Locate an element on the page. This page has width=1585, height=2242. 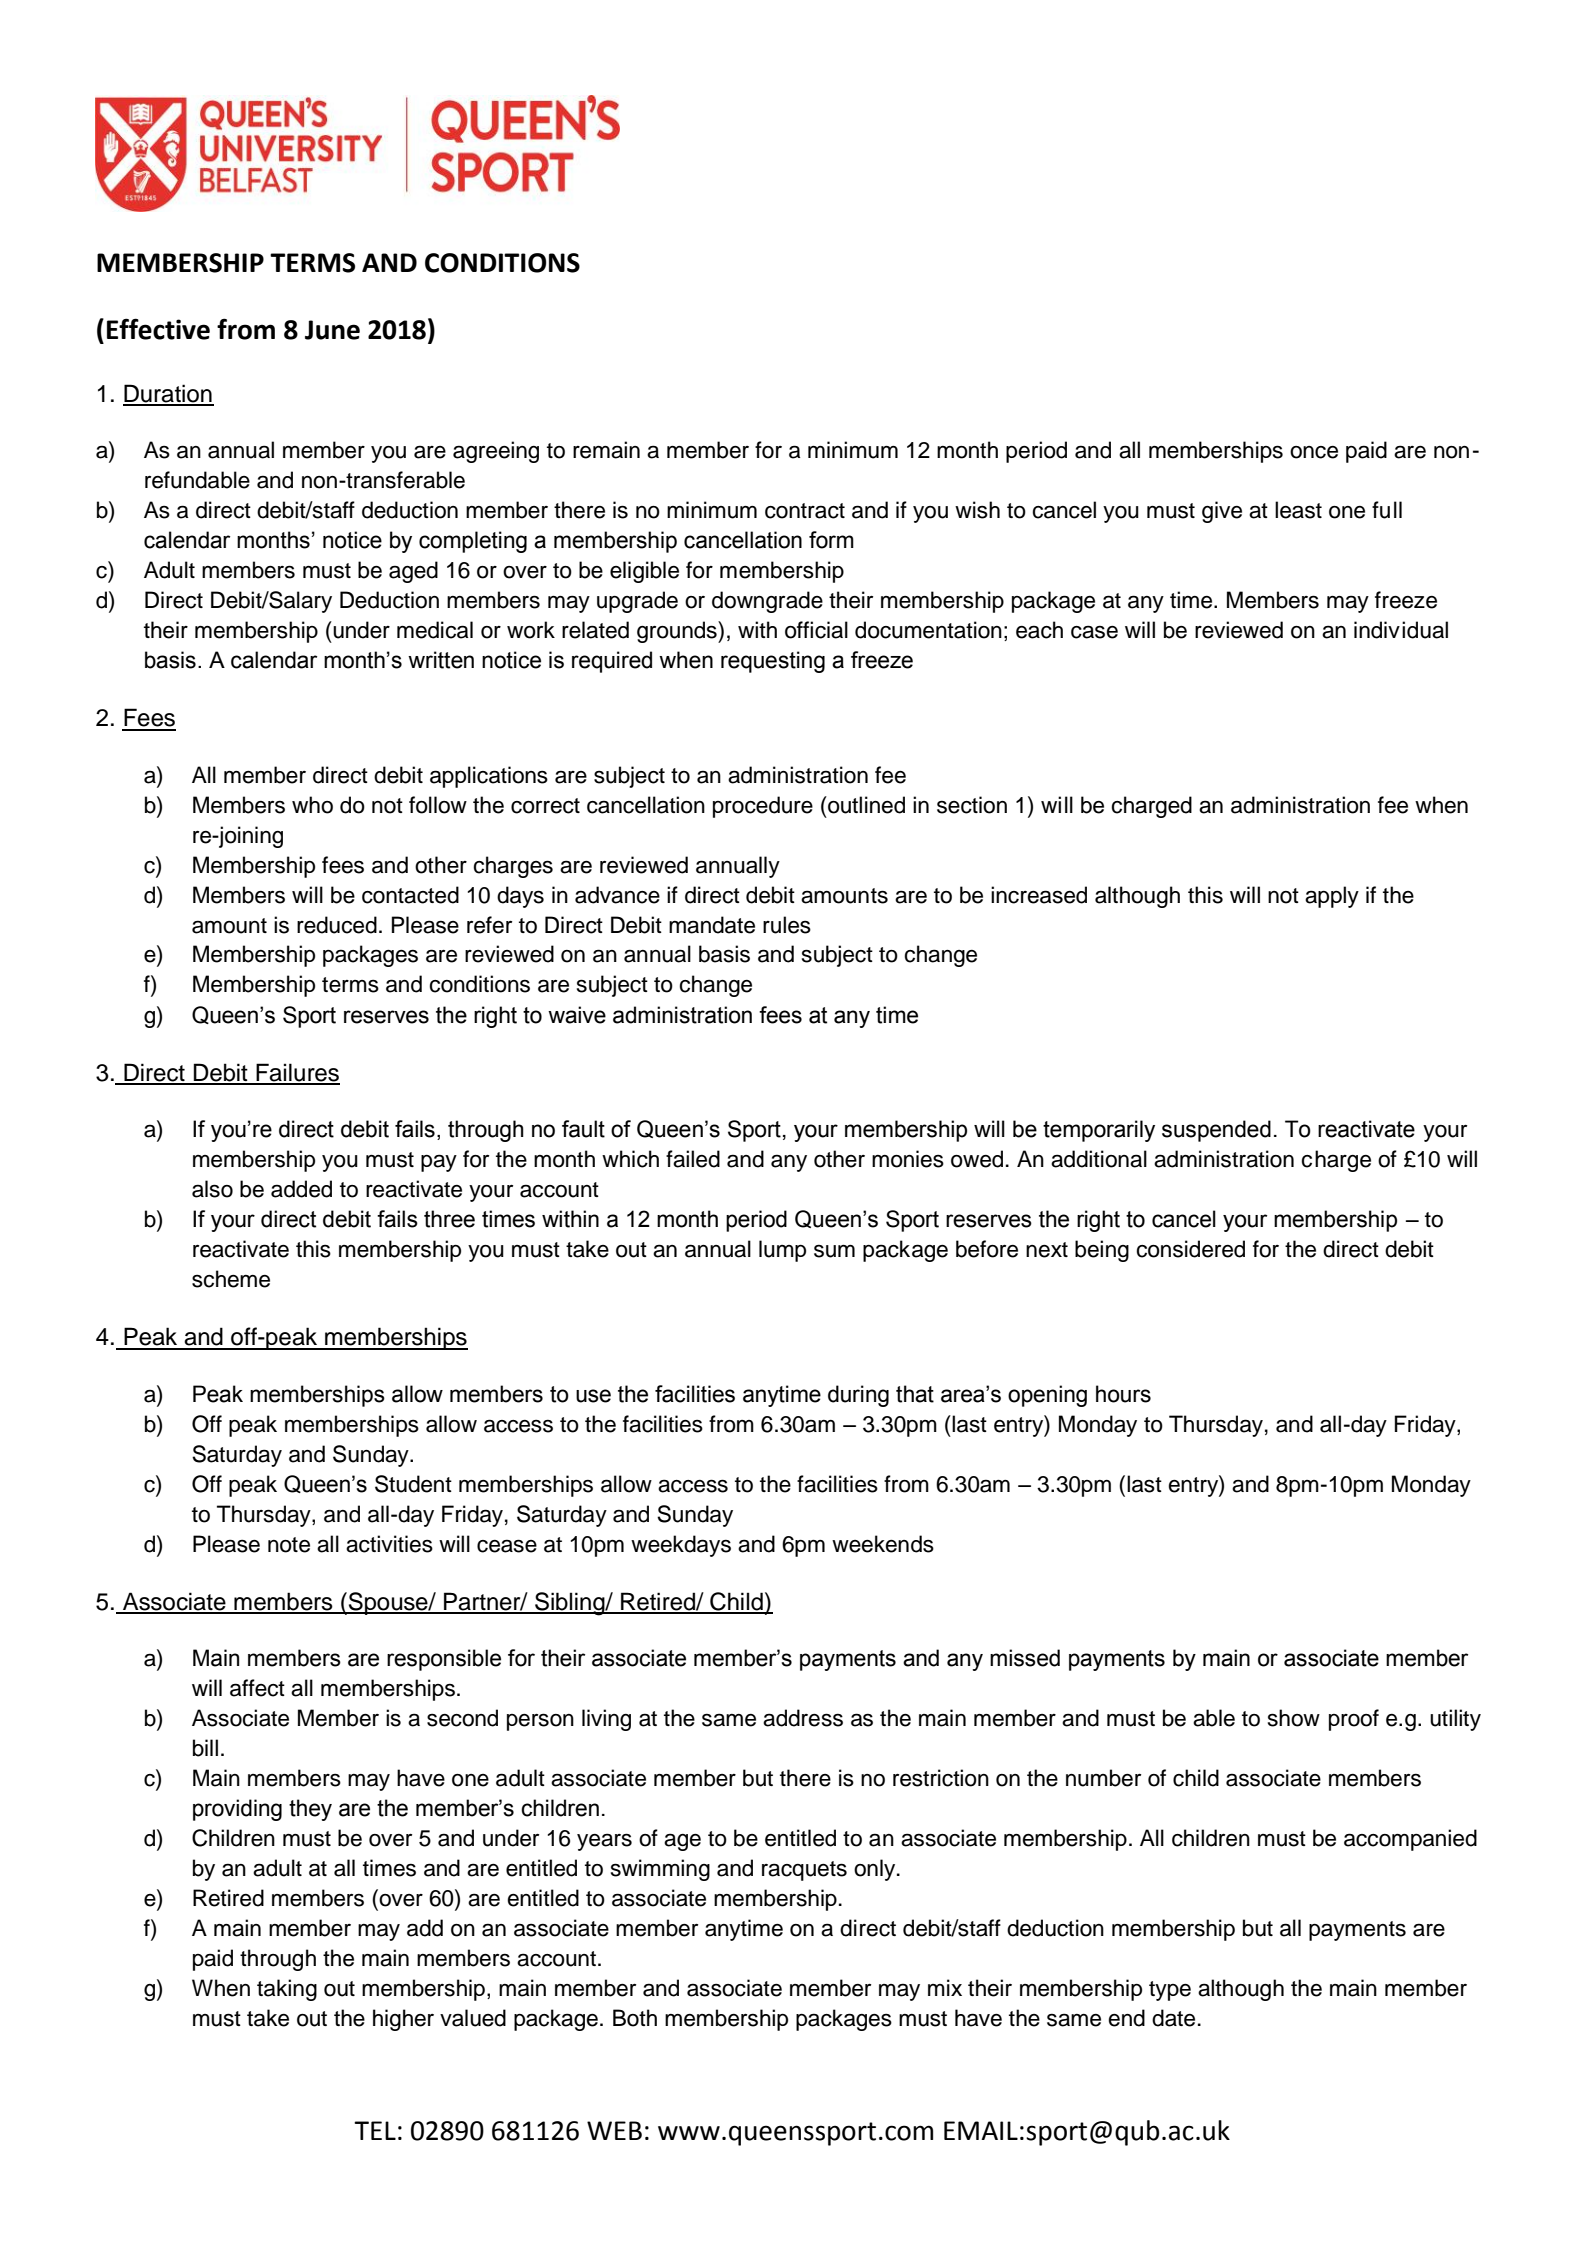
June is located at coordinates (332, 330).
